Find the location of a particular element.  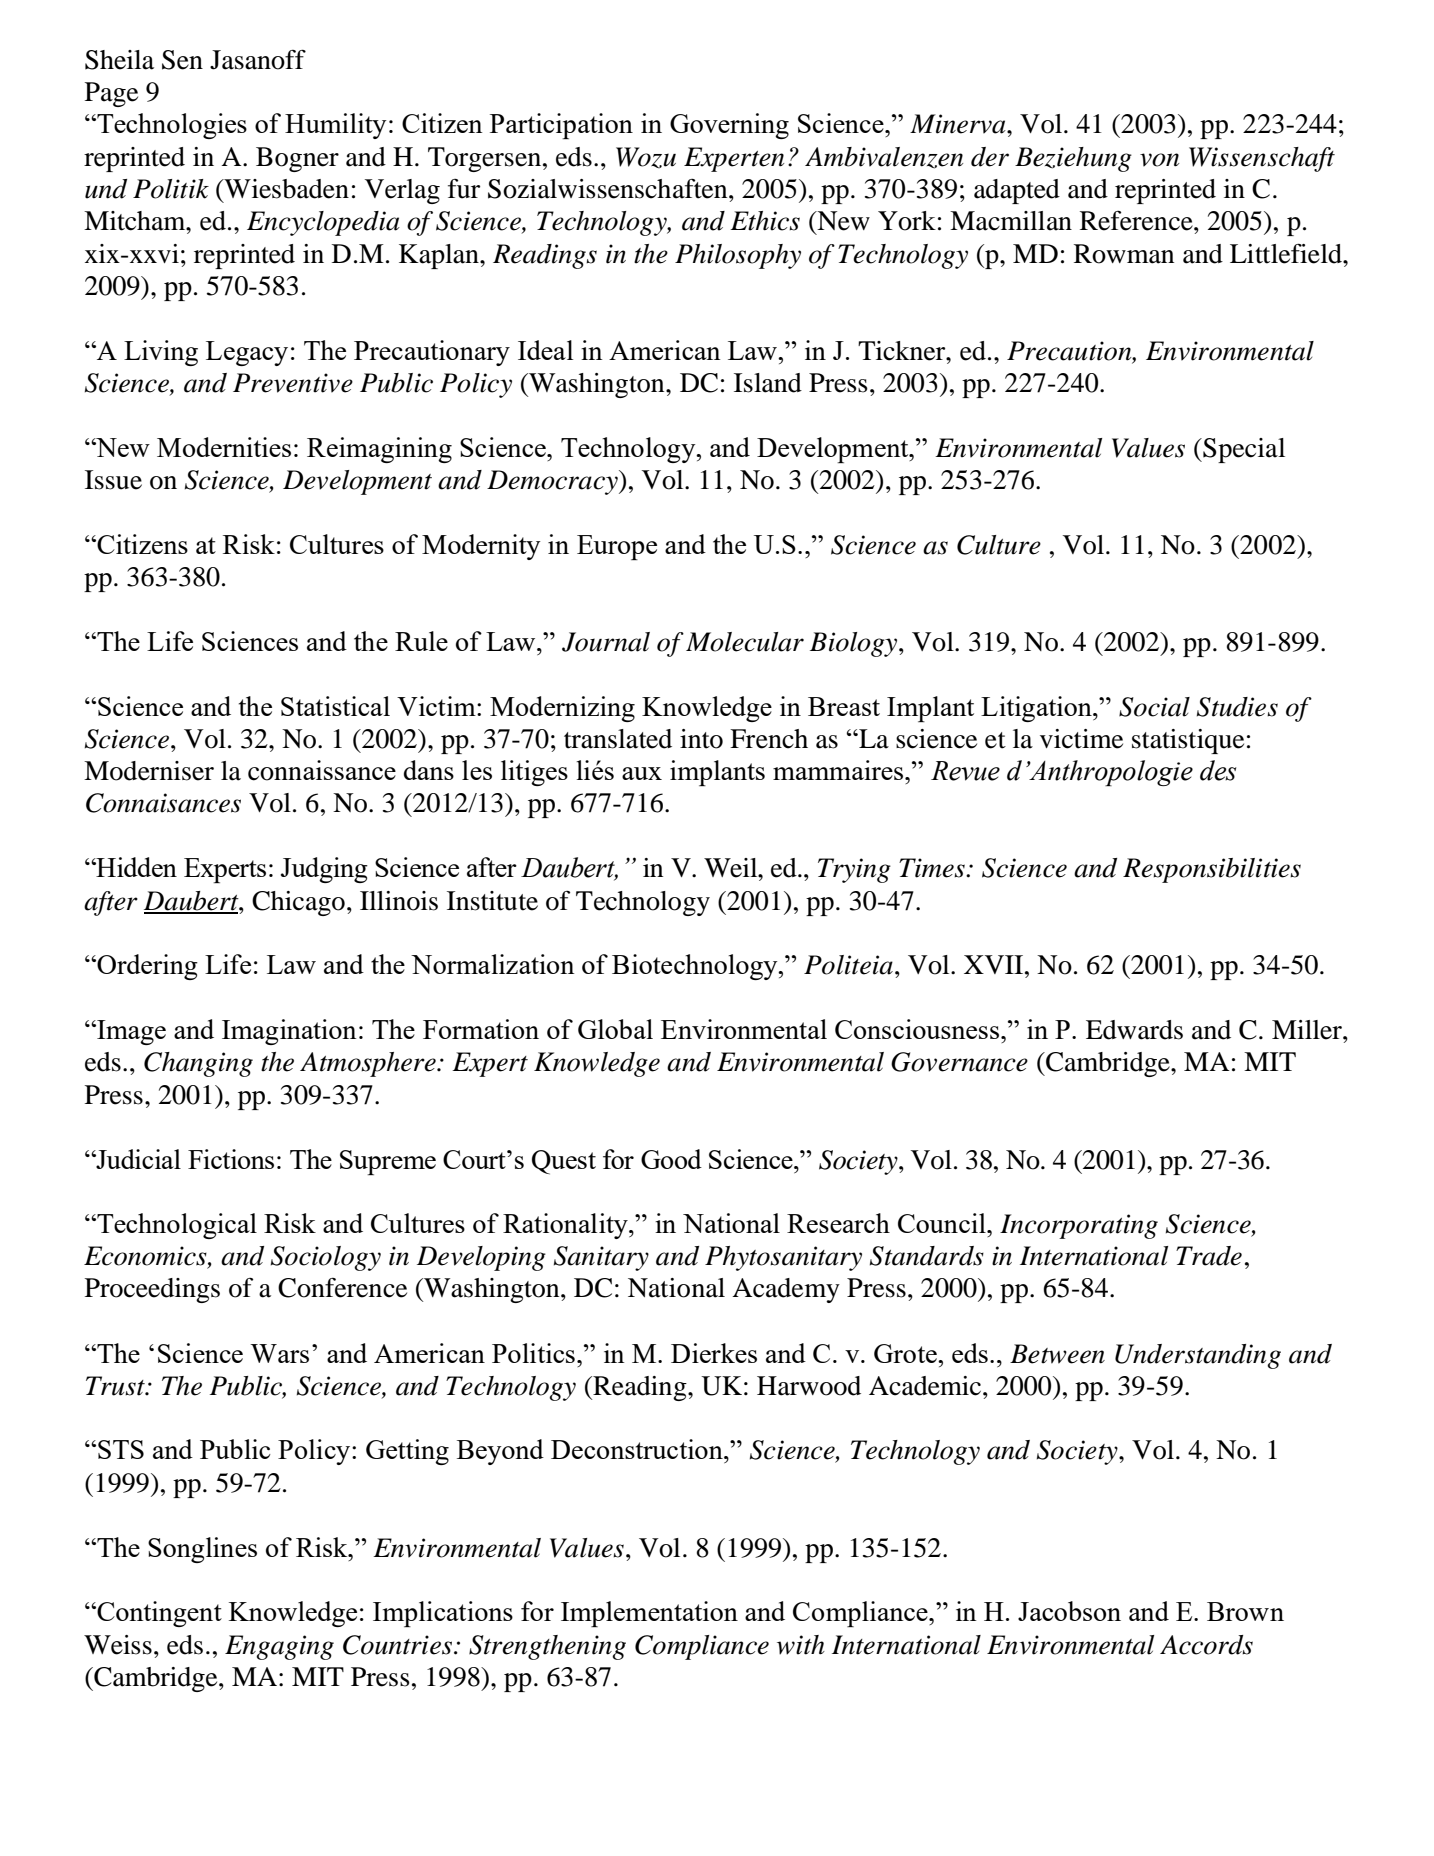

Humility is located at coordinates (336, 126).
